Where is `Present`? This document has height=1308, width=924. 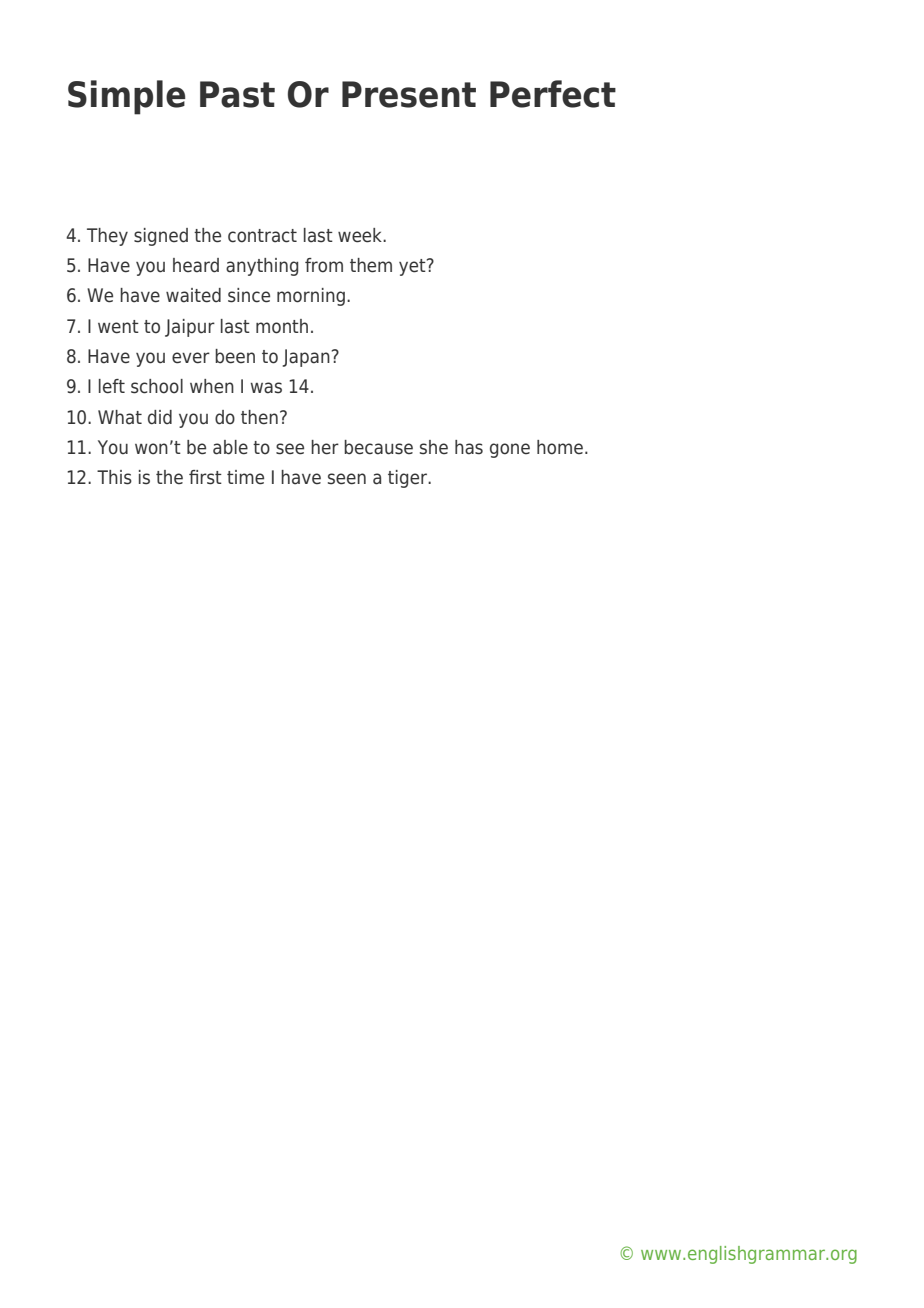
Present is located at coordinates (409, 94).
